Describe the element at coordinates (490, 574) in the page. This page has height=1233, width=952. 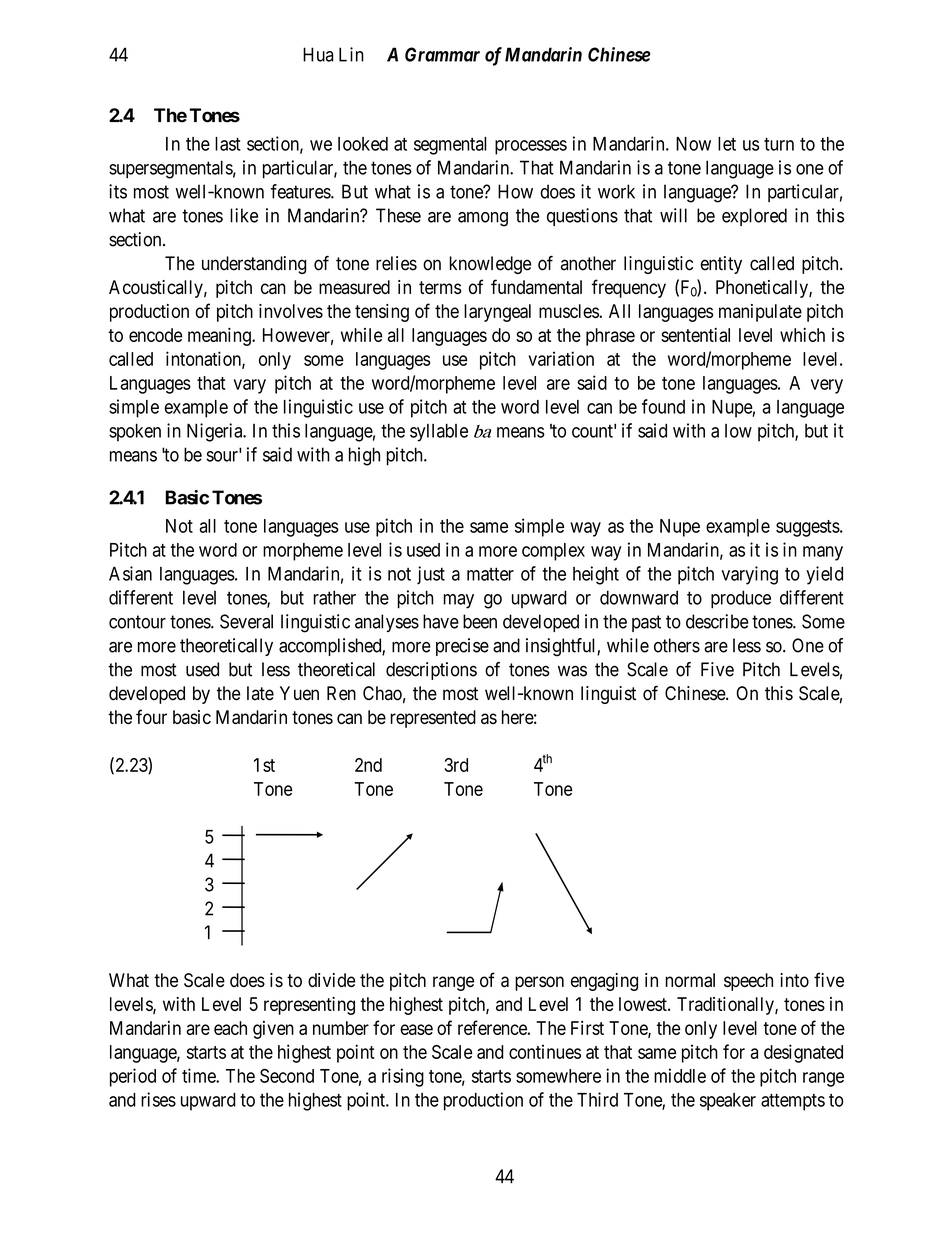
I see `matter` at that location.
